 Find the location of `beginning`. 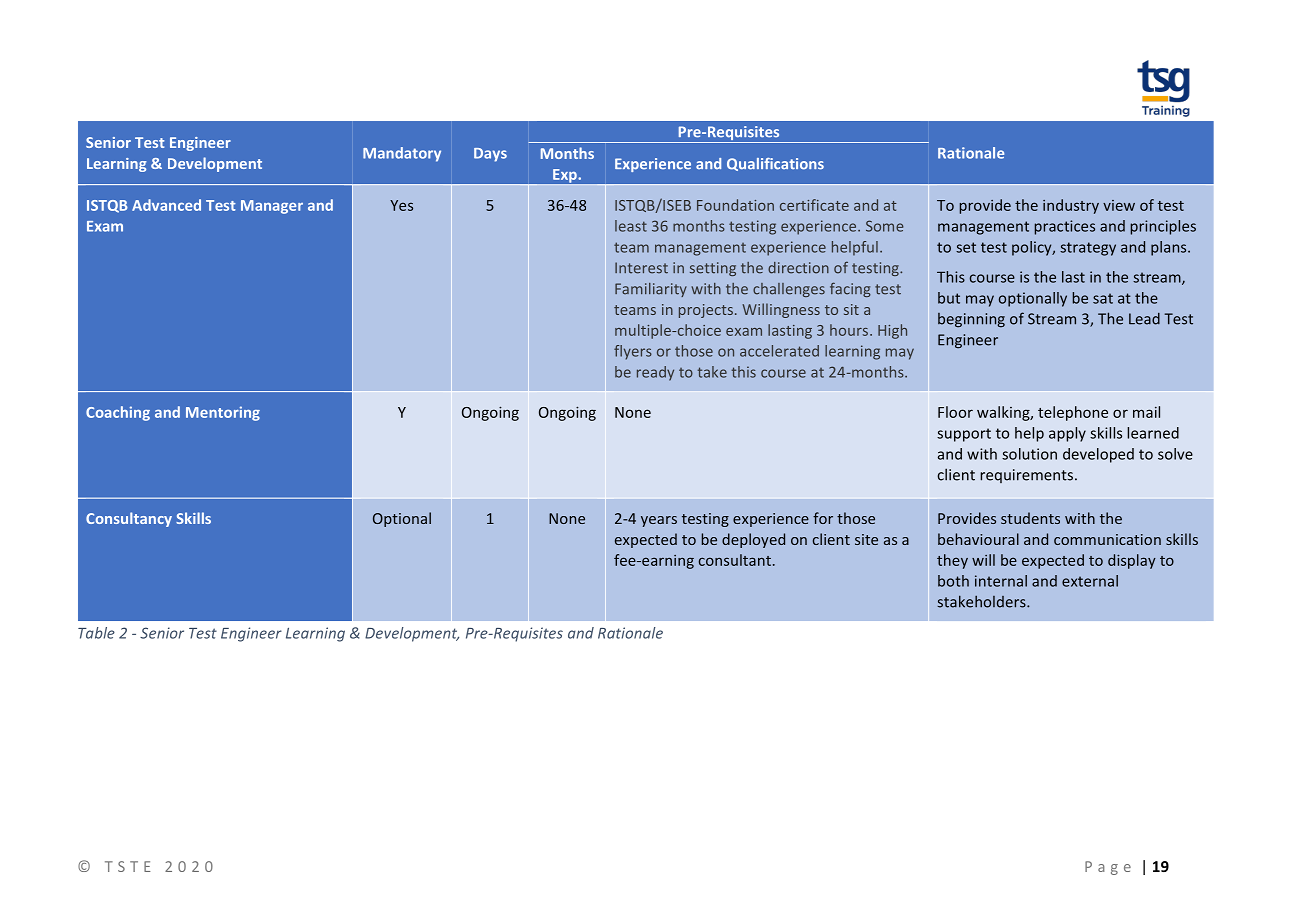

beginning is located at coordinates (971, 320).
